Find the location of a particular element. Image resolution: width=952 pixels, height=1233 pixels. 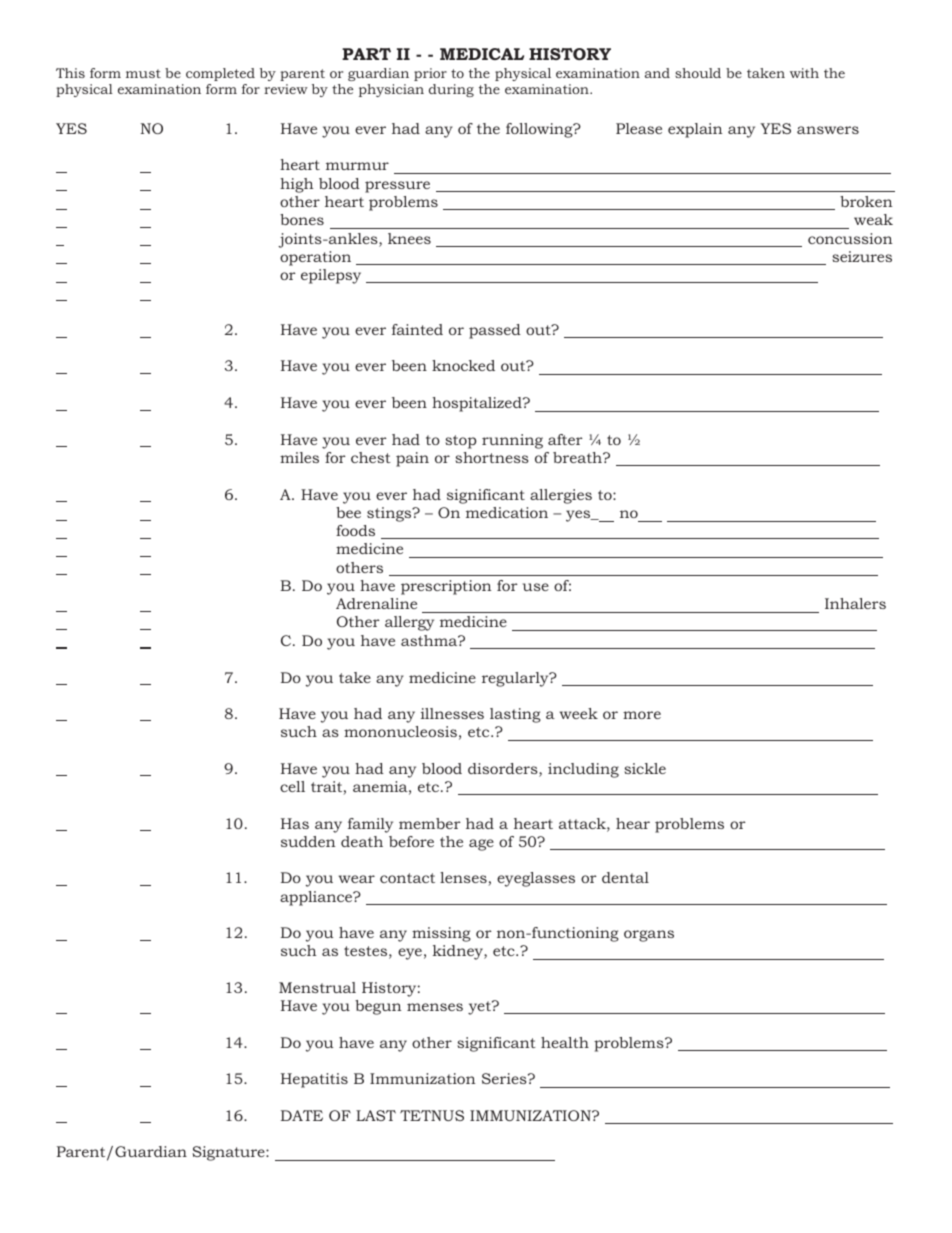

Inhalers is located at coordinates (855, 603).
